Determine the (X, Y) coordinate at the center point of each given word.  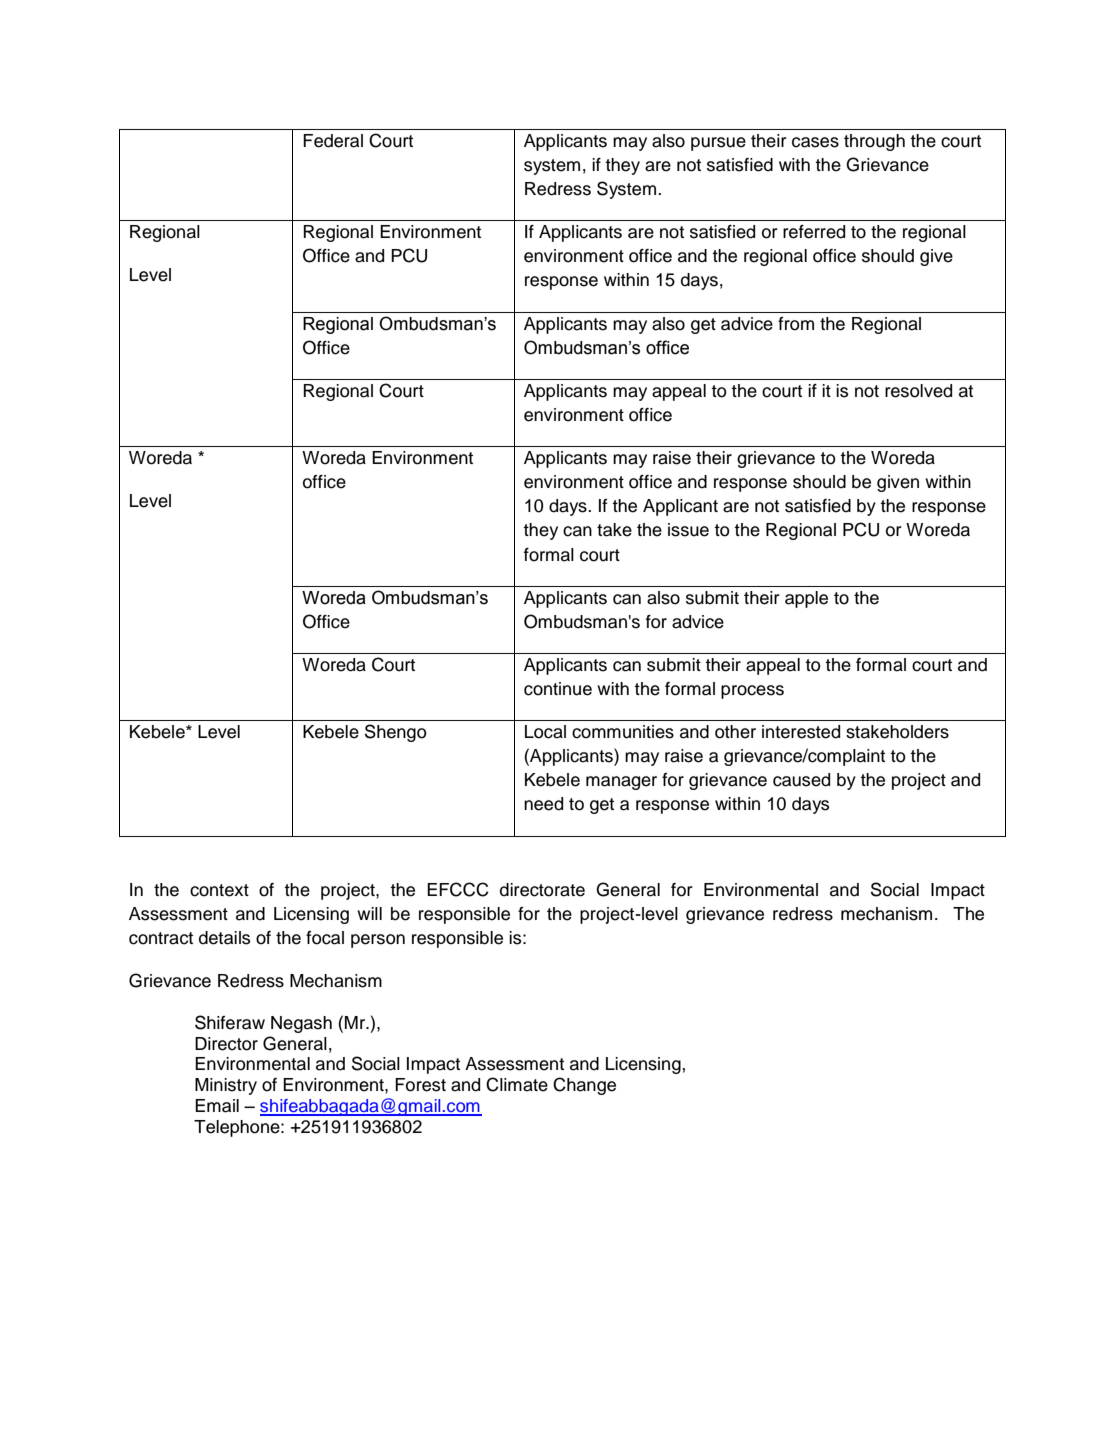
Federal (333, 141)
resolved (918, 391)
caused (801, 780)
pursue (718, 144)
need (543, 804)
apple (806, 599)
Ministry (226, 1086)
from (796, 324)
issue (688, 530)
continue (558, 689)
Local (545, 732)
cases (815, 142)
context (219, 890)
